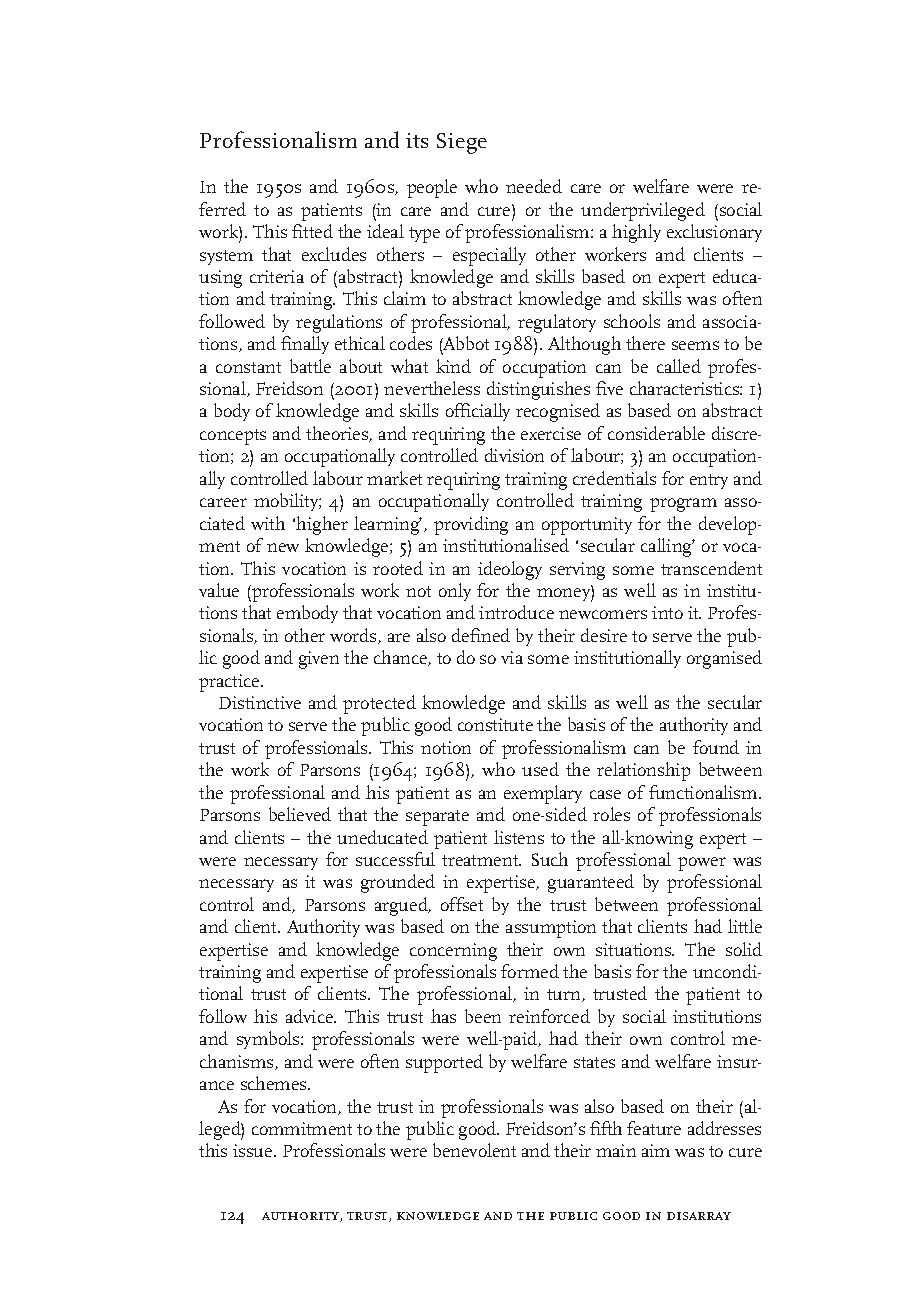  Describe the element at coordinates (312, 231) in the screenshot. I see `fitted` at that location.
